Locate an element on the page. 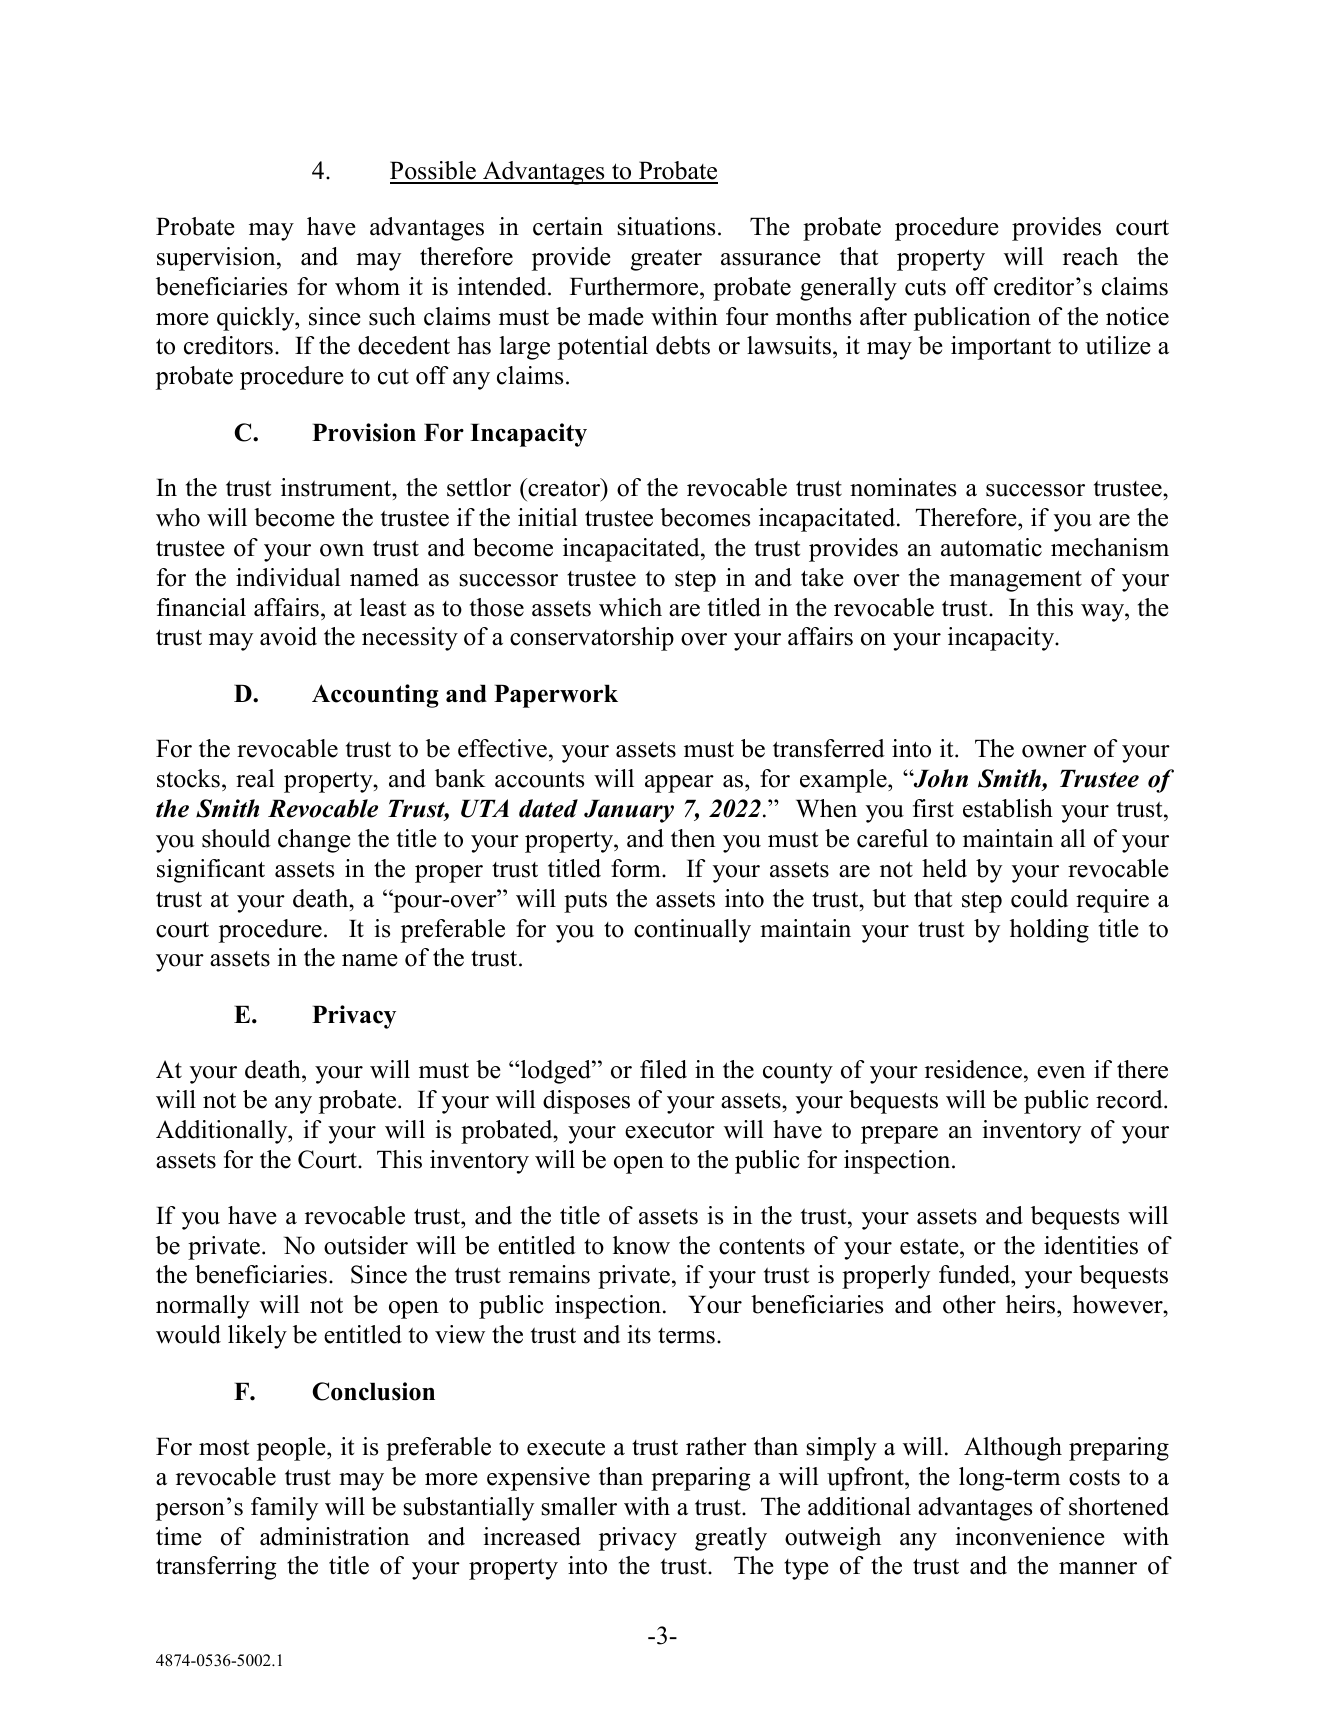  family is located at coordinates (284, 1509).
